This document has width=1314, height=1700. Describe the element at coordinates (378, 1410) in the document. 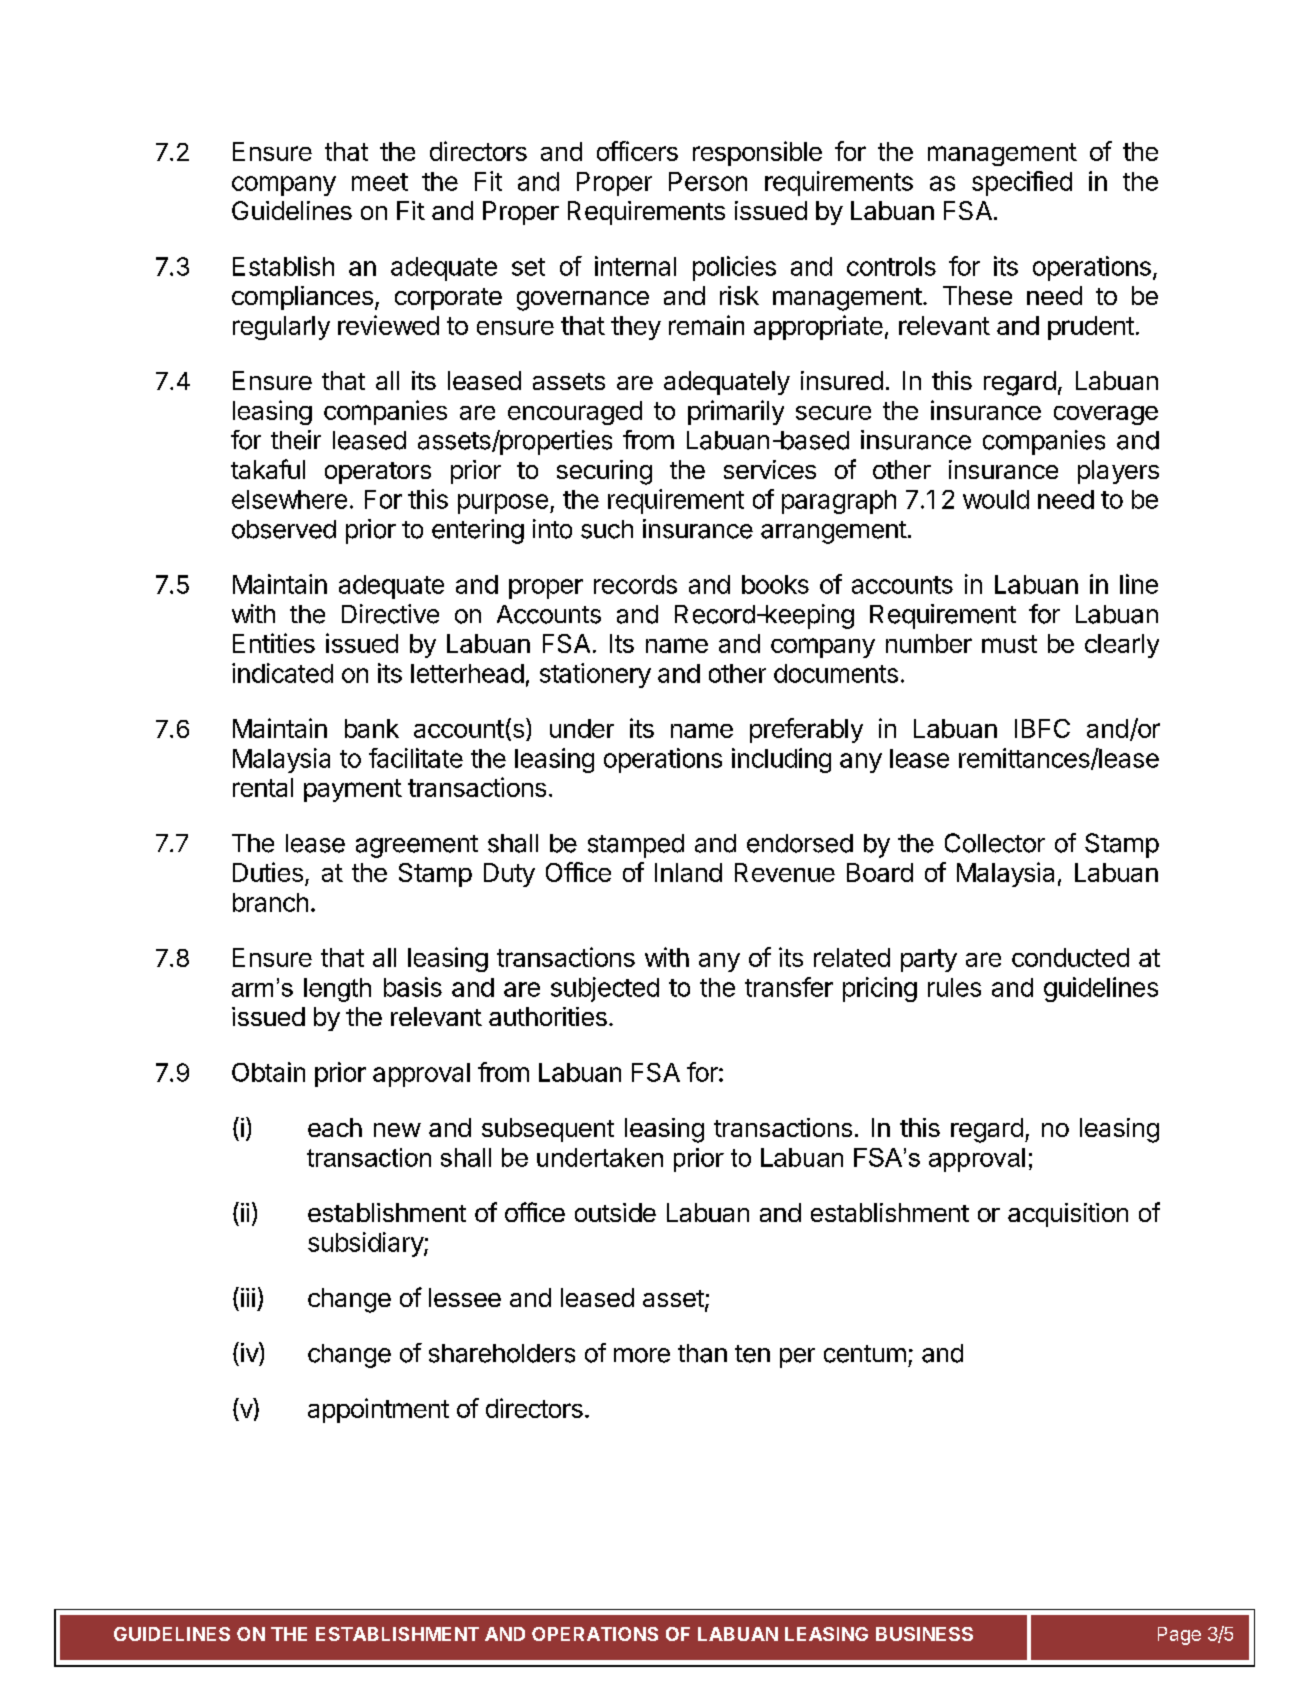

I see `appointment` at that location.
